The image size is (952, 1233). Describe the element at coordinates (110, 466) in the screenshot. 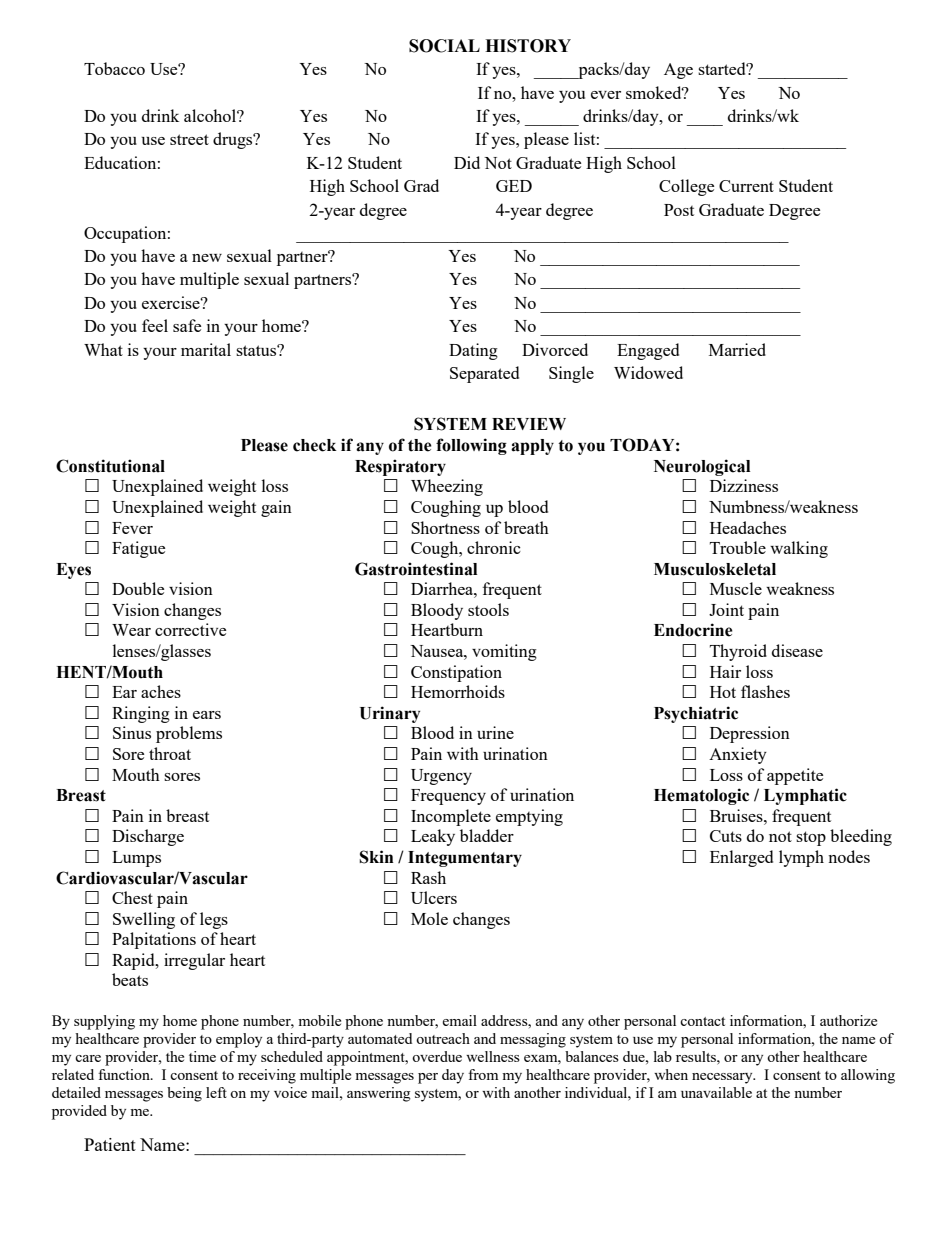

I see `Constitutional` at that location.
